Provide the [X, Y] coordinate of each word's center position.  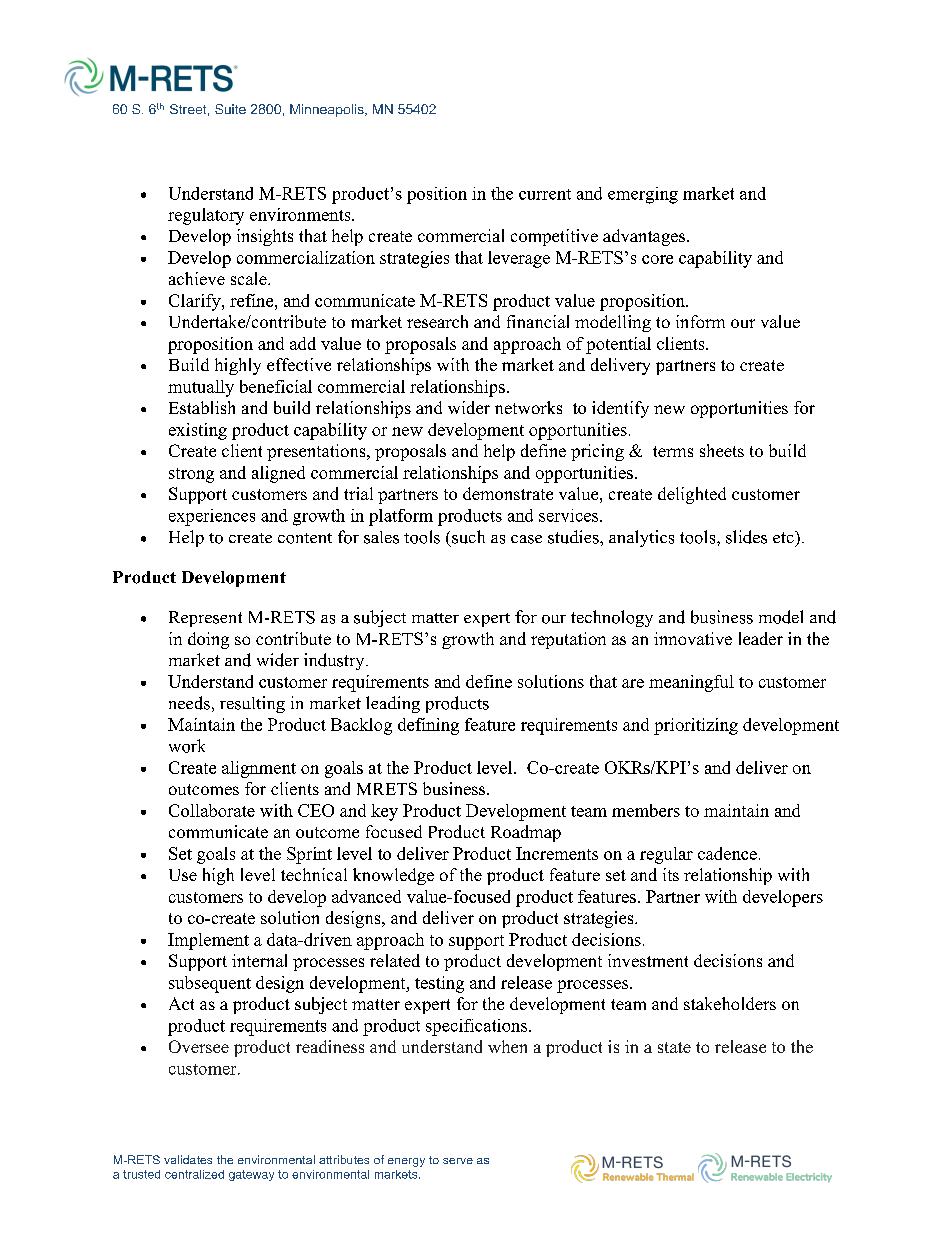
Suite [230, 109]
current [545, 194]
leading [393, 704]
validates [188, 1159]
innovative [693, 638]
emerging [643, 195]
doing [208, 640]
